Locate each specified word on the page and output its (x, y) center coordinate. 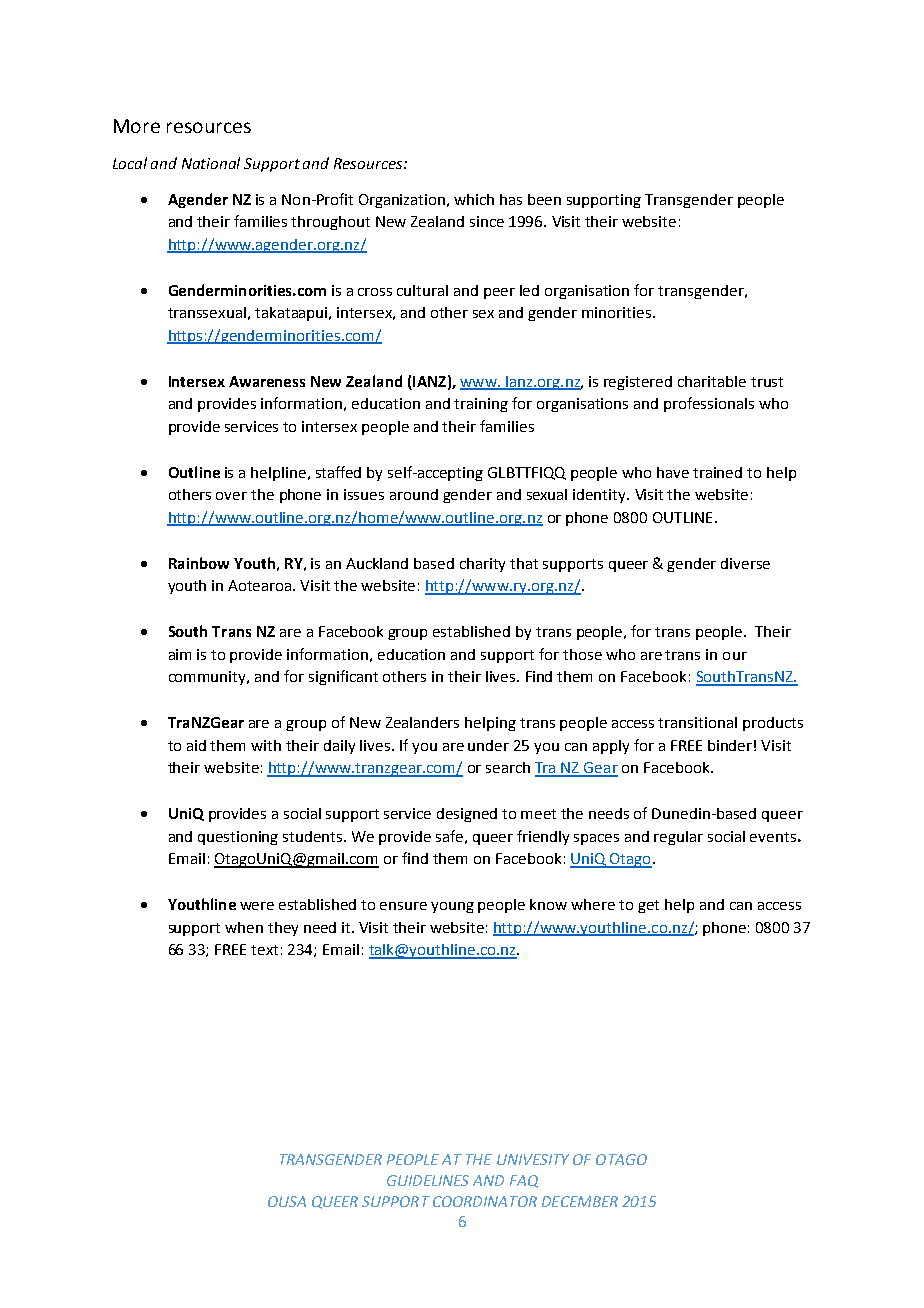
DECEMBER (580, 1201)
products (773, 724)
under (488, 745)
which (474, 199)
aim (180, 654)
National (211, 163)
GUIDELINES (428, 1180)
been (544, 199)
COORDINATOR (485, 1201)
